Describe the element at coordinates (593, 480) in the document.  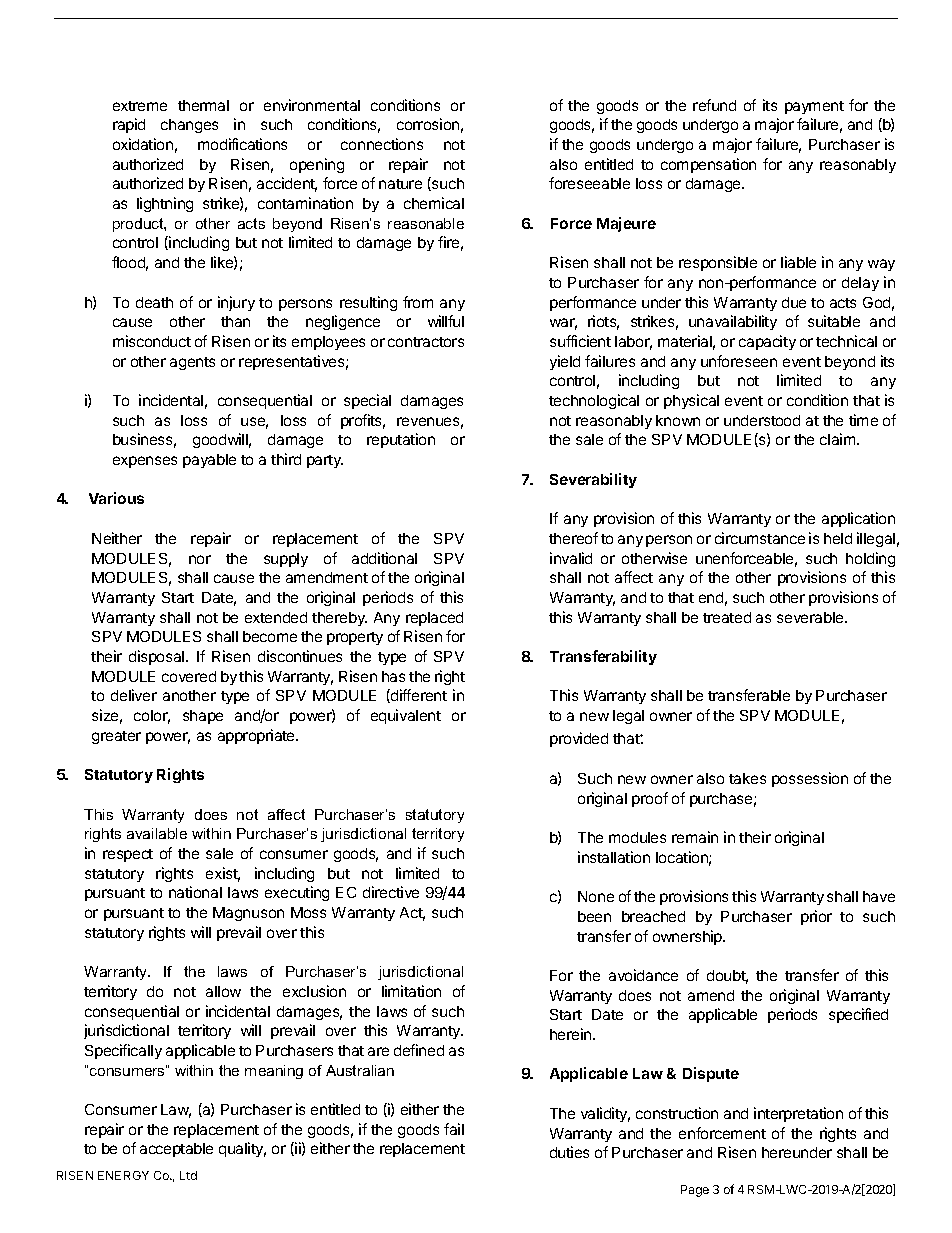
I see `Severability` at that location.
